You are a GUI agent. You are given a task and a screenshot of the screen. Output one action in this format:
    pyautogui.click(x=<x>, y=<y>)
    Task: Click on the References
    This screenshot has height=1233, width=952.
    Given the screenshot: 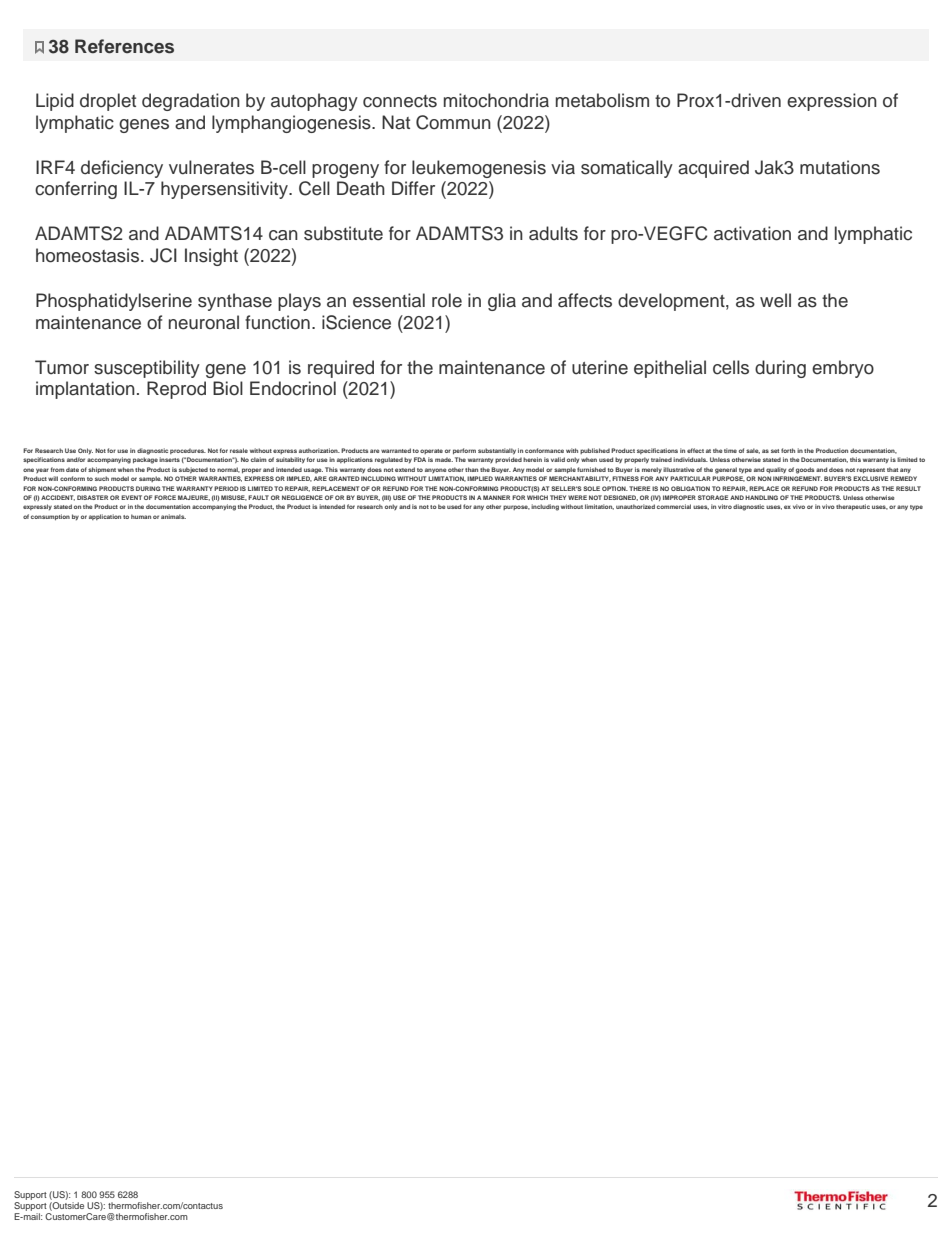 What is the action you would take?
    pyautogui.click(x=124, y=46)
